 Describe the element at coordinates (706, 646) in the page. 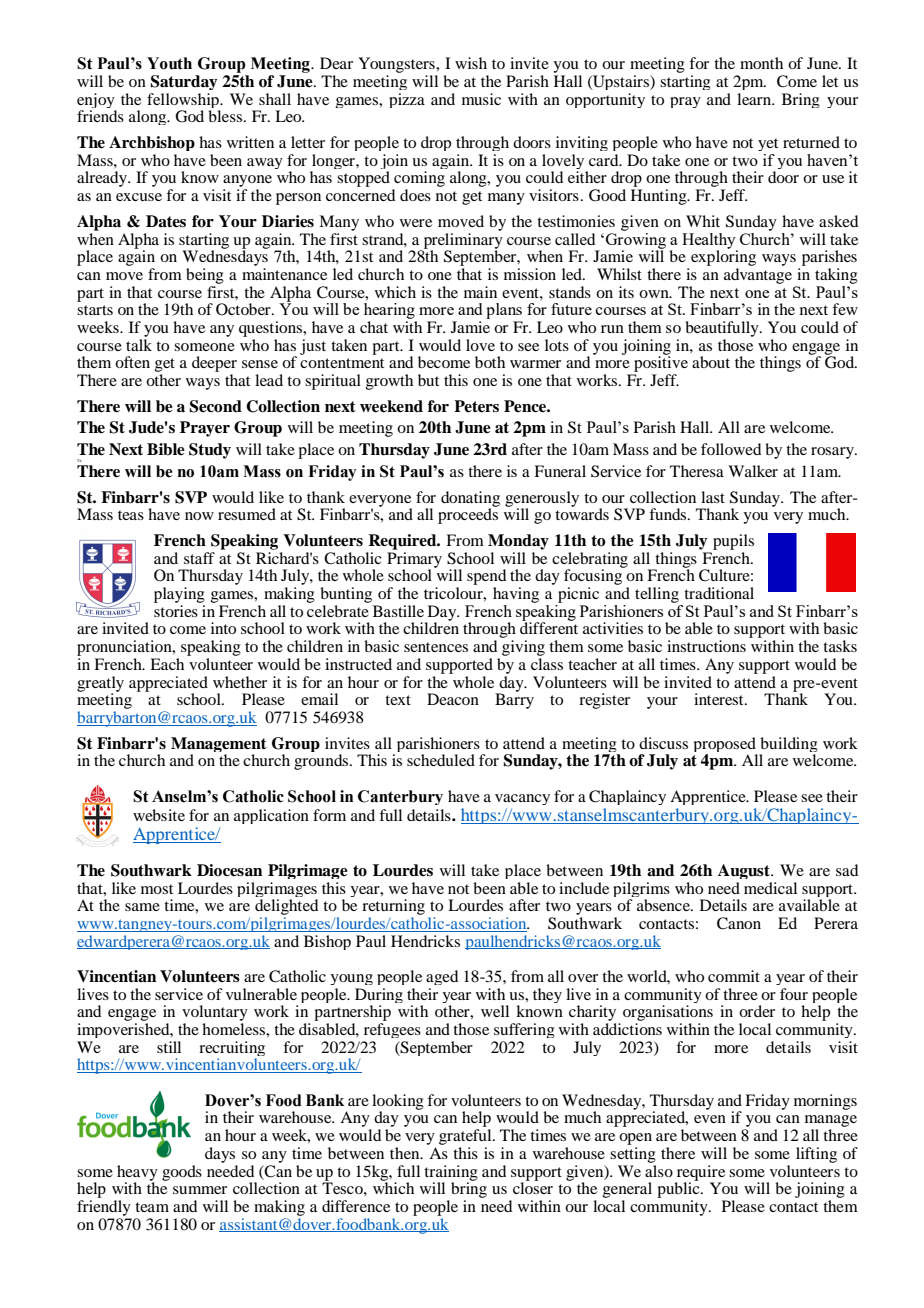

I see `instructions` at that location.
